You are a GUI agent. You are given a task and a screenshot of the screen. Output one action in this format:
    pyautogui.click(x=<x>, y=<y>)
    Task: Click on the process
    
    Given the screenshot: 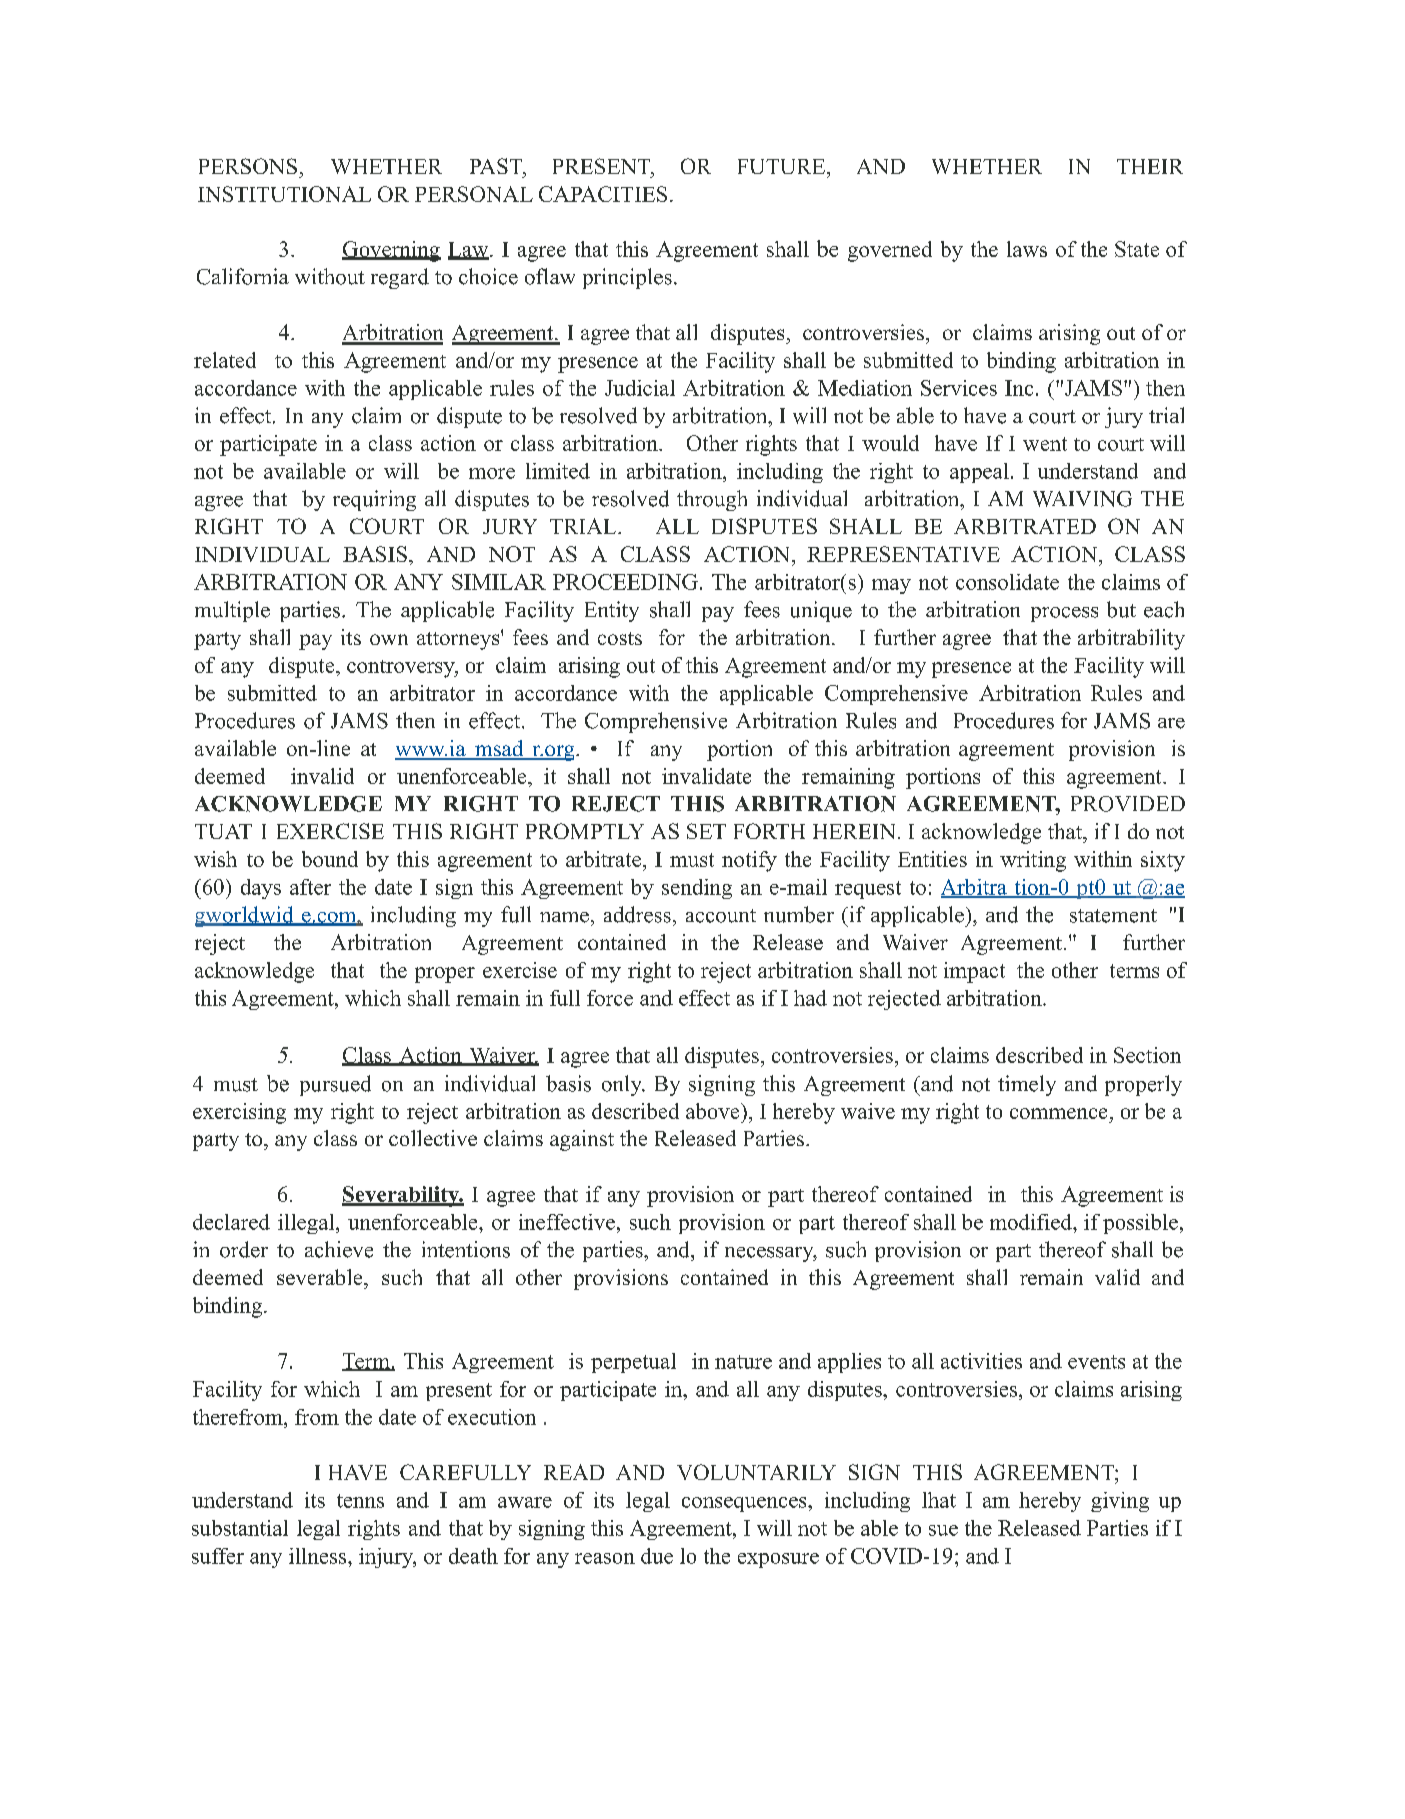 What is the action you would take?
    pyautogui.click(x=1064, y=614)
